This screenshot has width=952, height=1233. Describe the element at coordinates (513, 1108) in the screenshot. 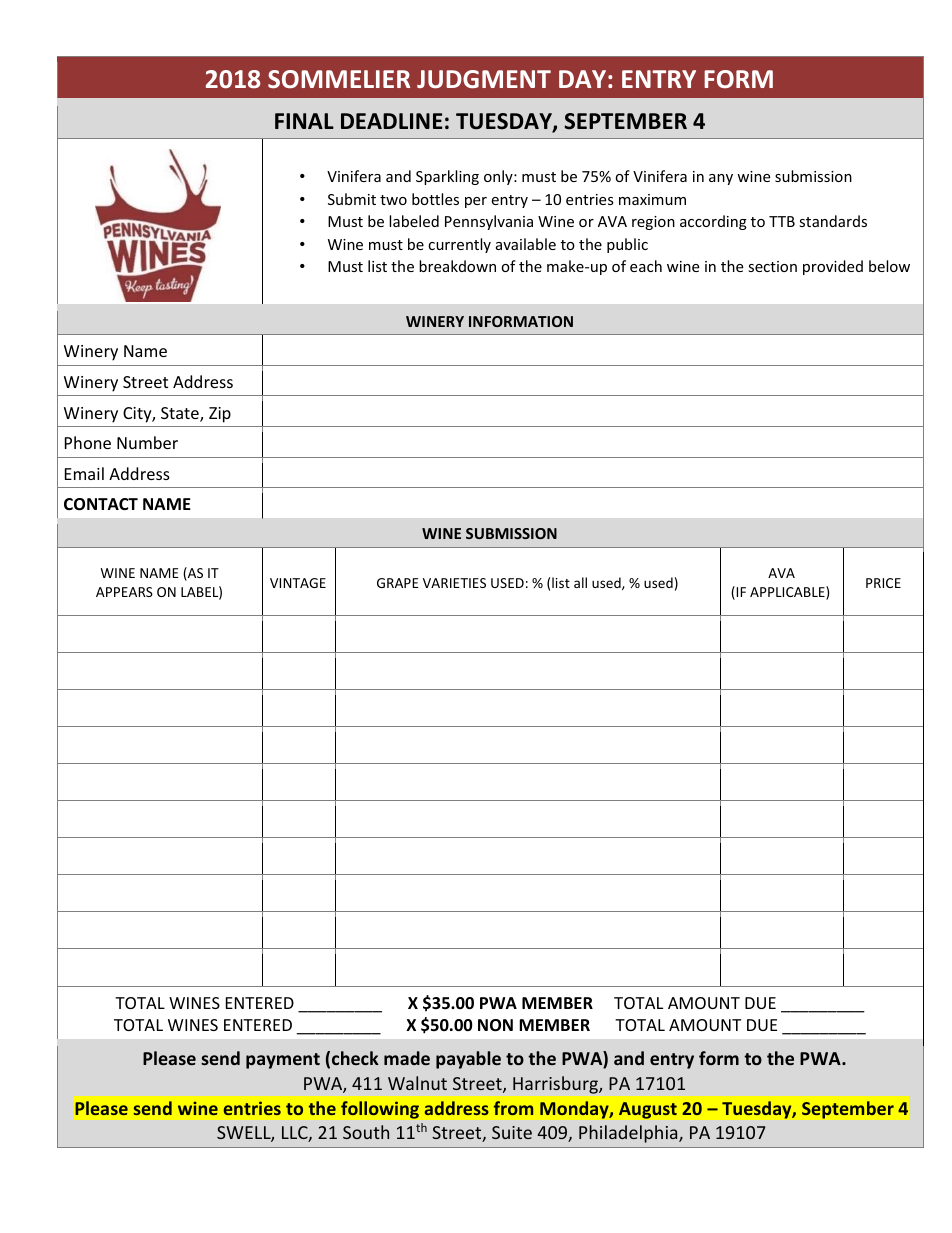

I see `from` at that location.
